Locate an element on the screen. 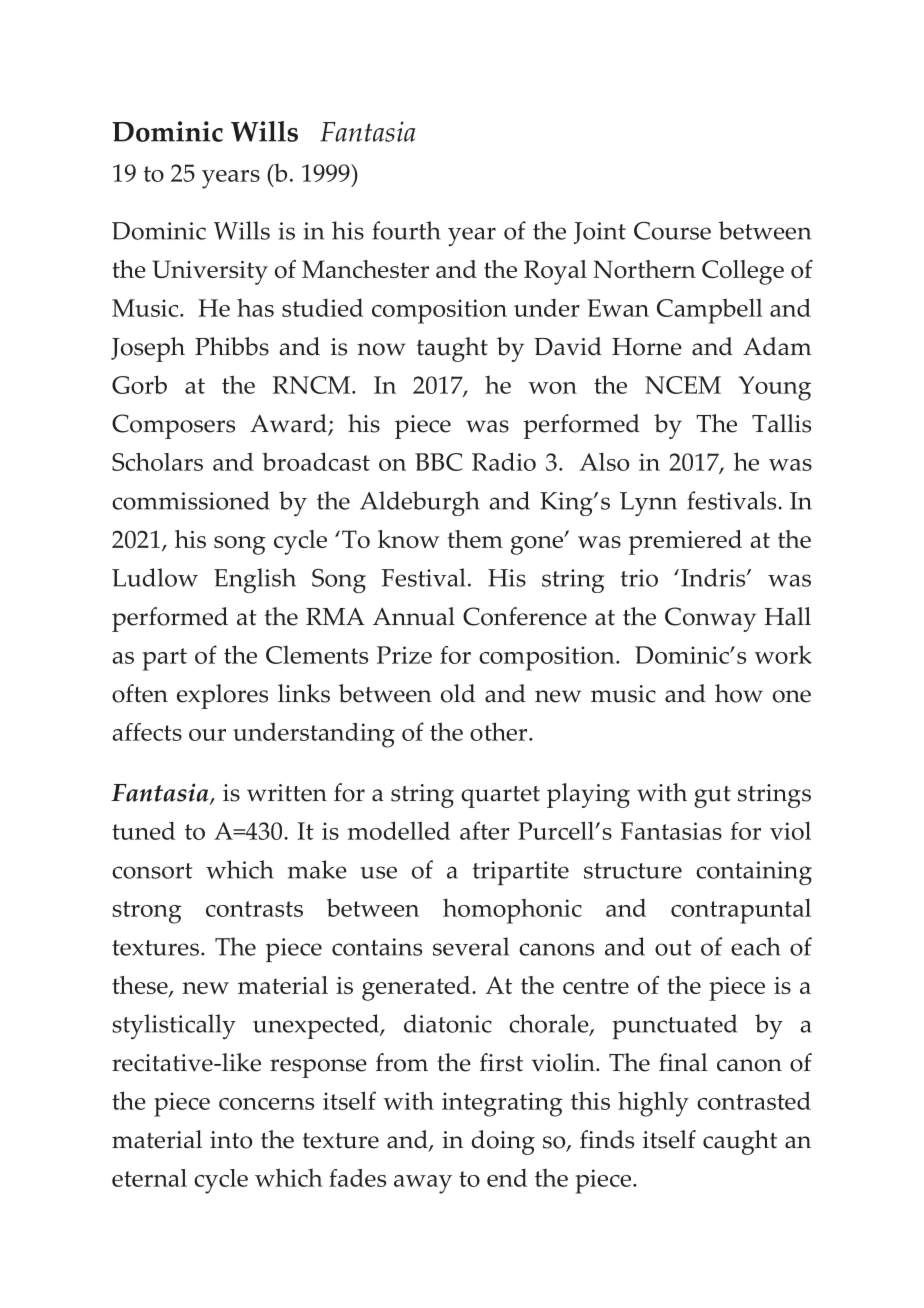  into is located at coordinates (231, 1140).
